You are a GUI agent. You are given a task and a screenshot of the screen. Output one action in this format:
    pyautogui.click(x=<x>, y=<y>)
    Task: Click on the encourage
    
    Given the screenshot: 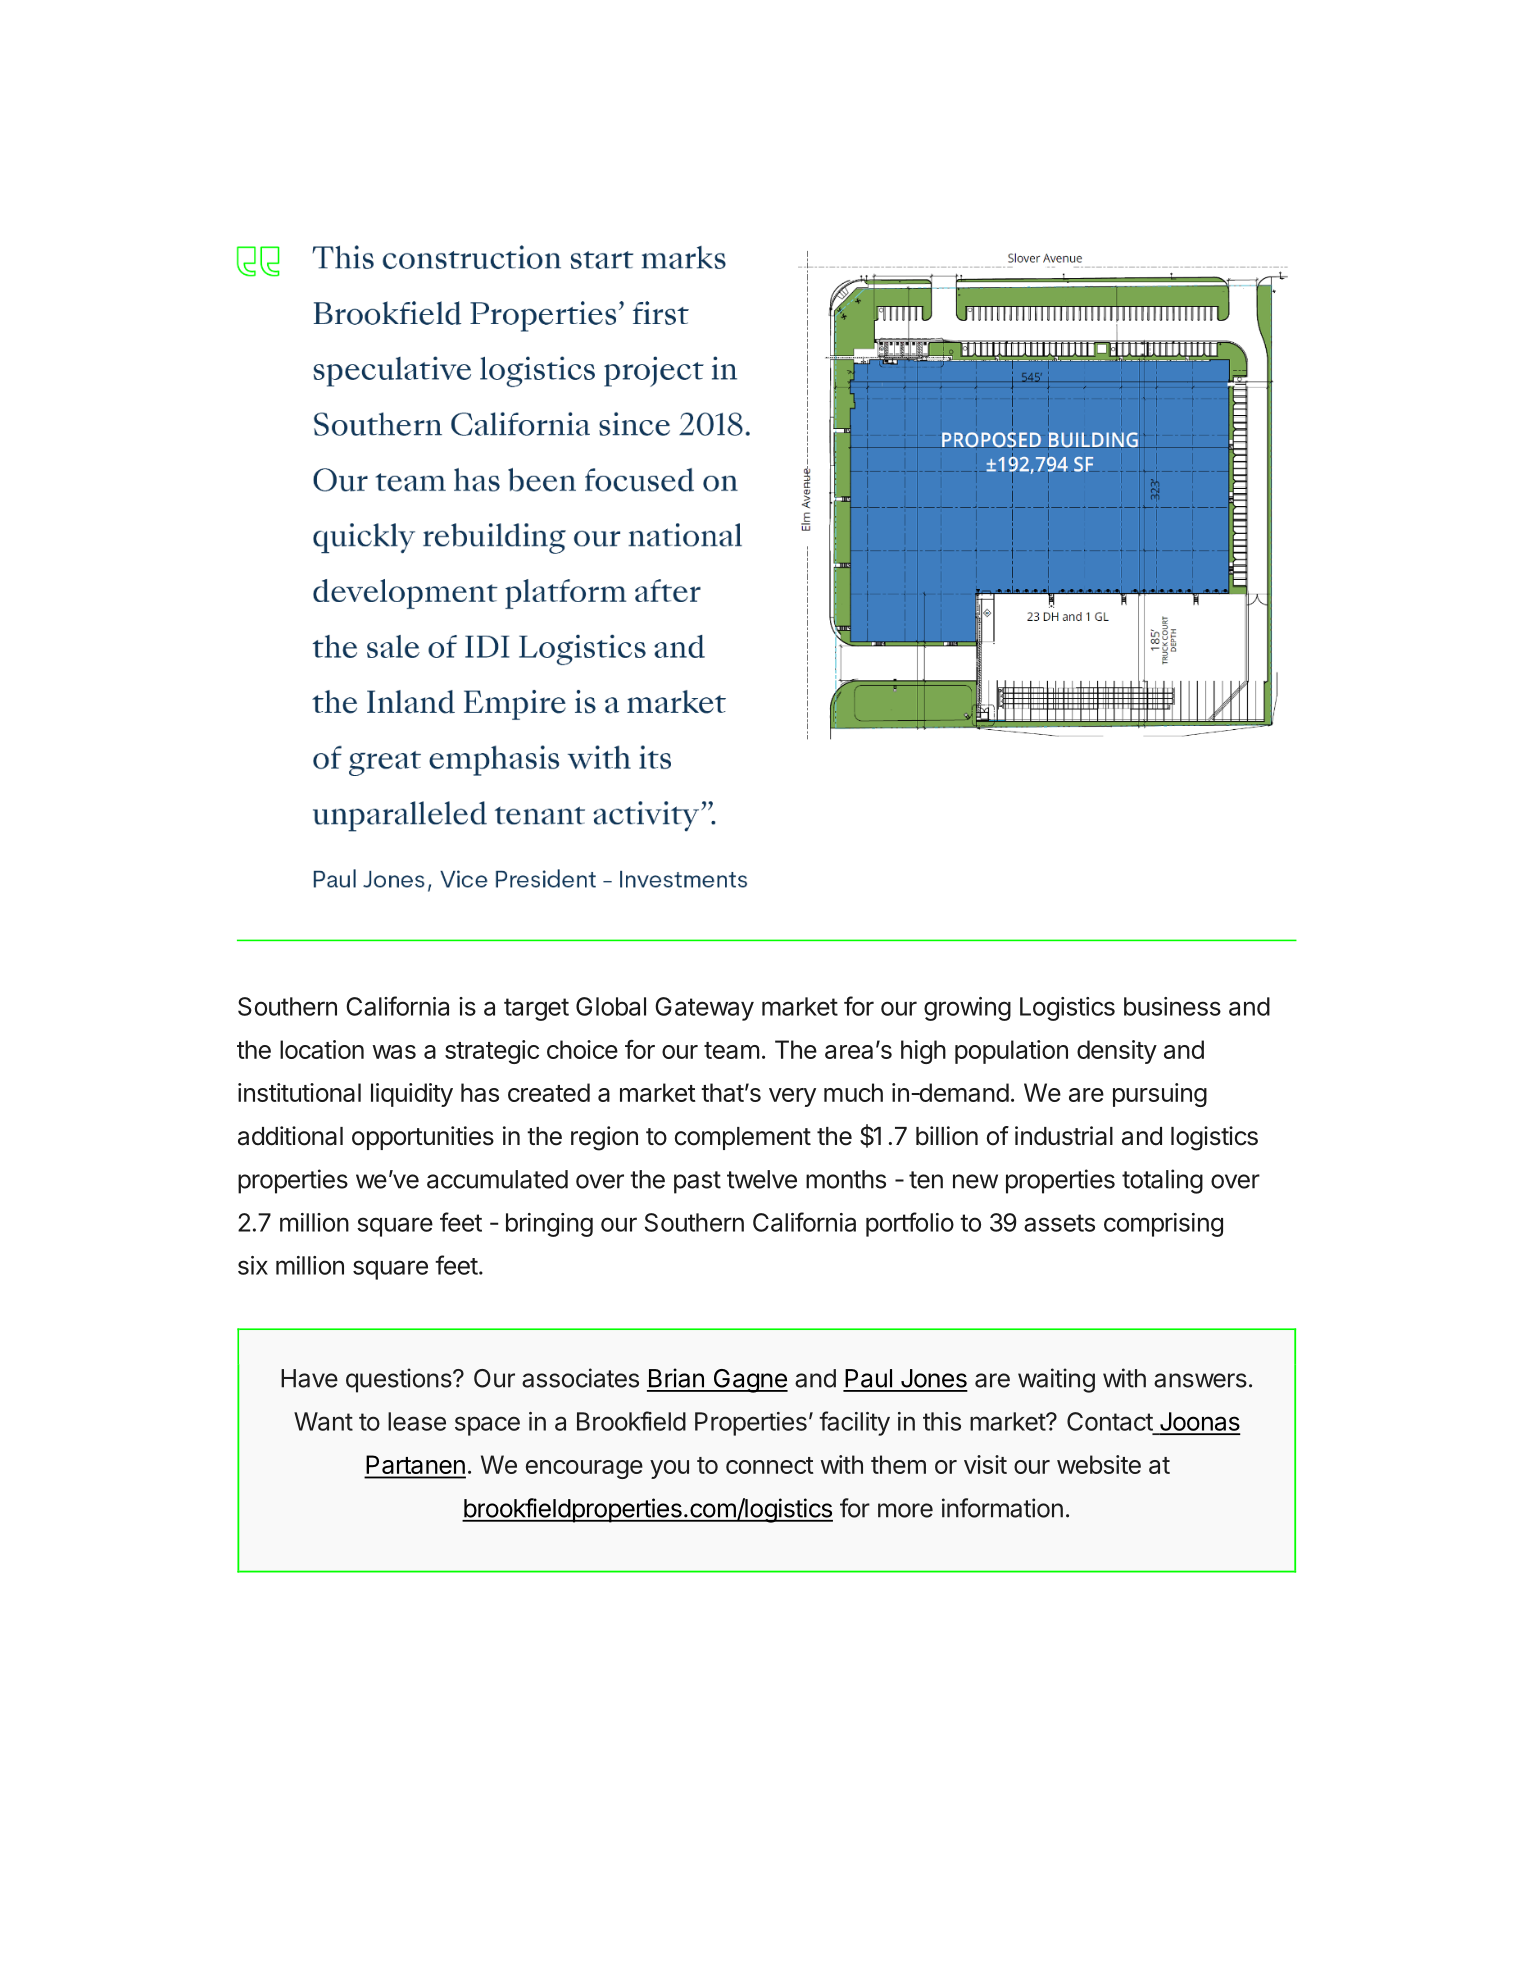 What is the action you would take?
    pyautogui.click(x=584, y=1469)
